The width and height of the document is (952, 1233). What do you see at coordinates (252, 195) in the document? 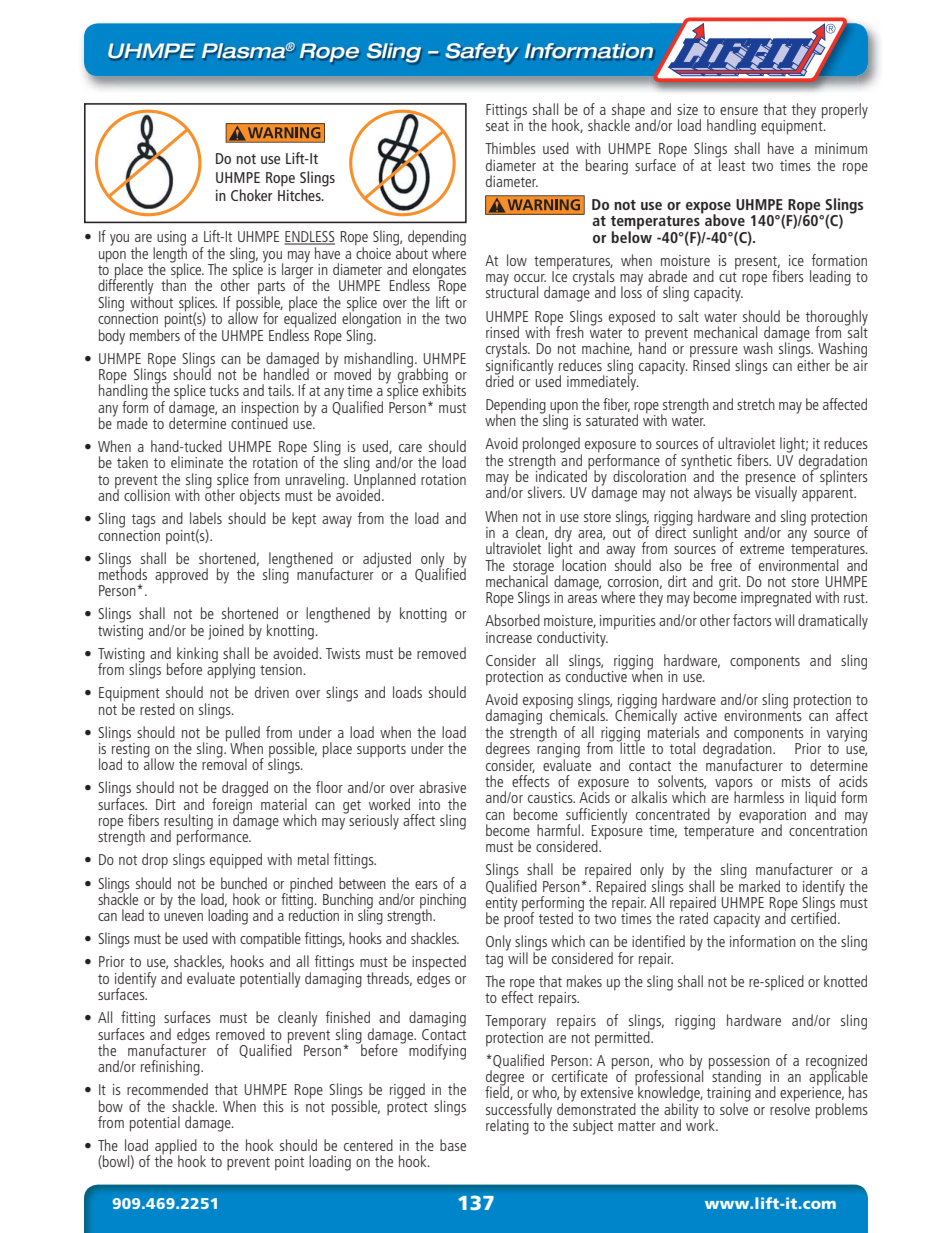
I see `Choker` at bounding box center [252, 195].
